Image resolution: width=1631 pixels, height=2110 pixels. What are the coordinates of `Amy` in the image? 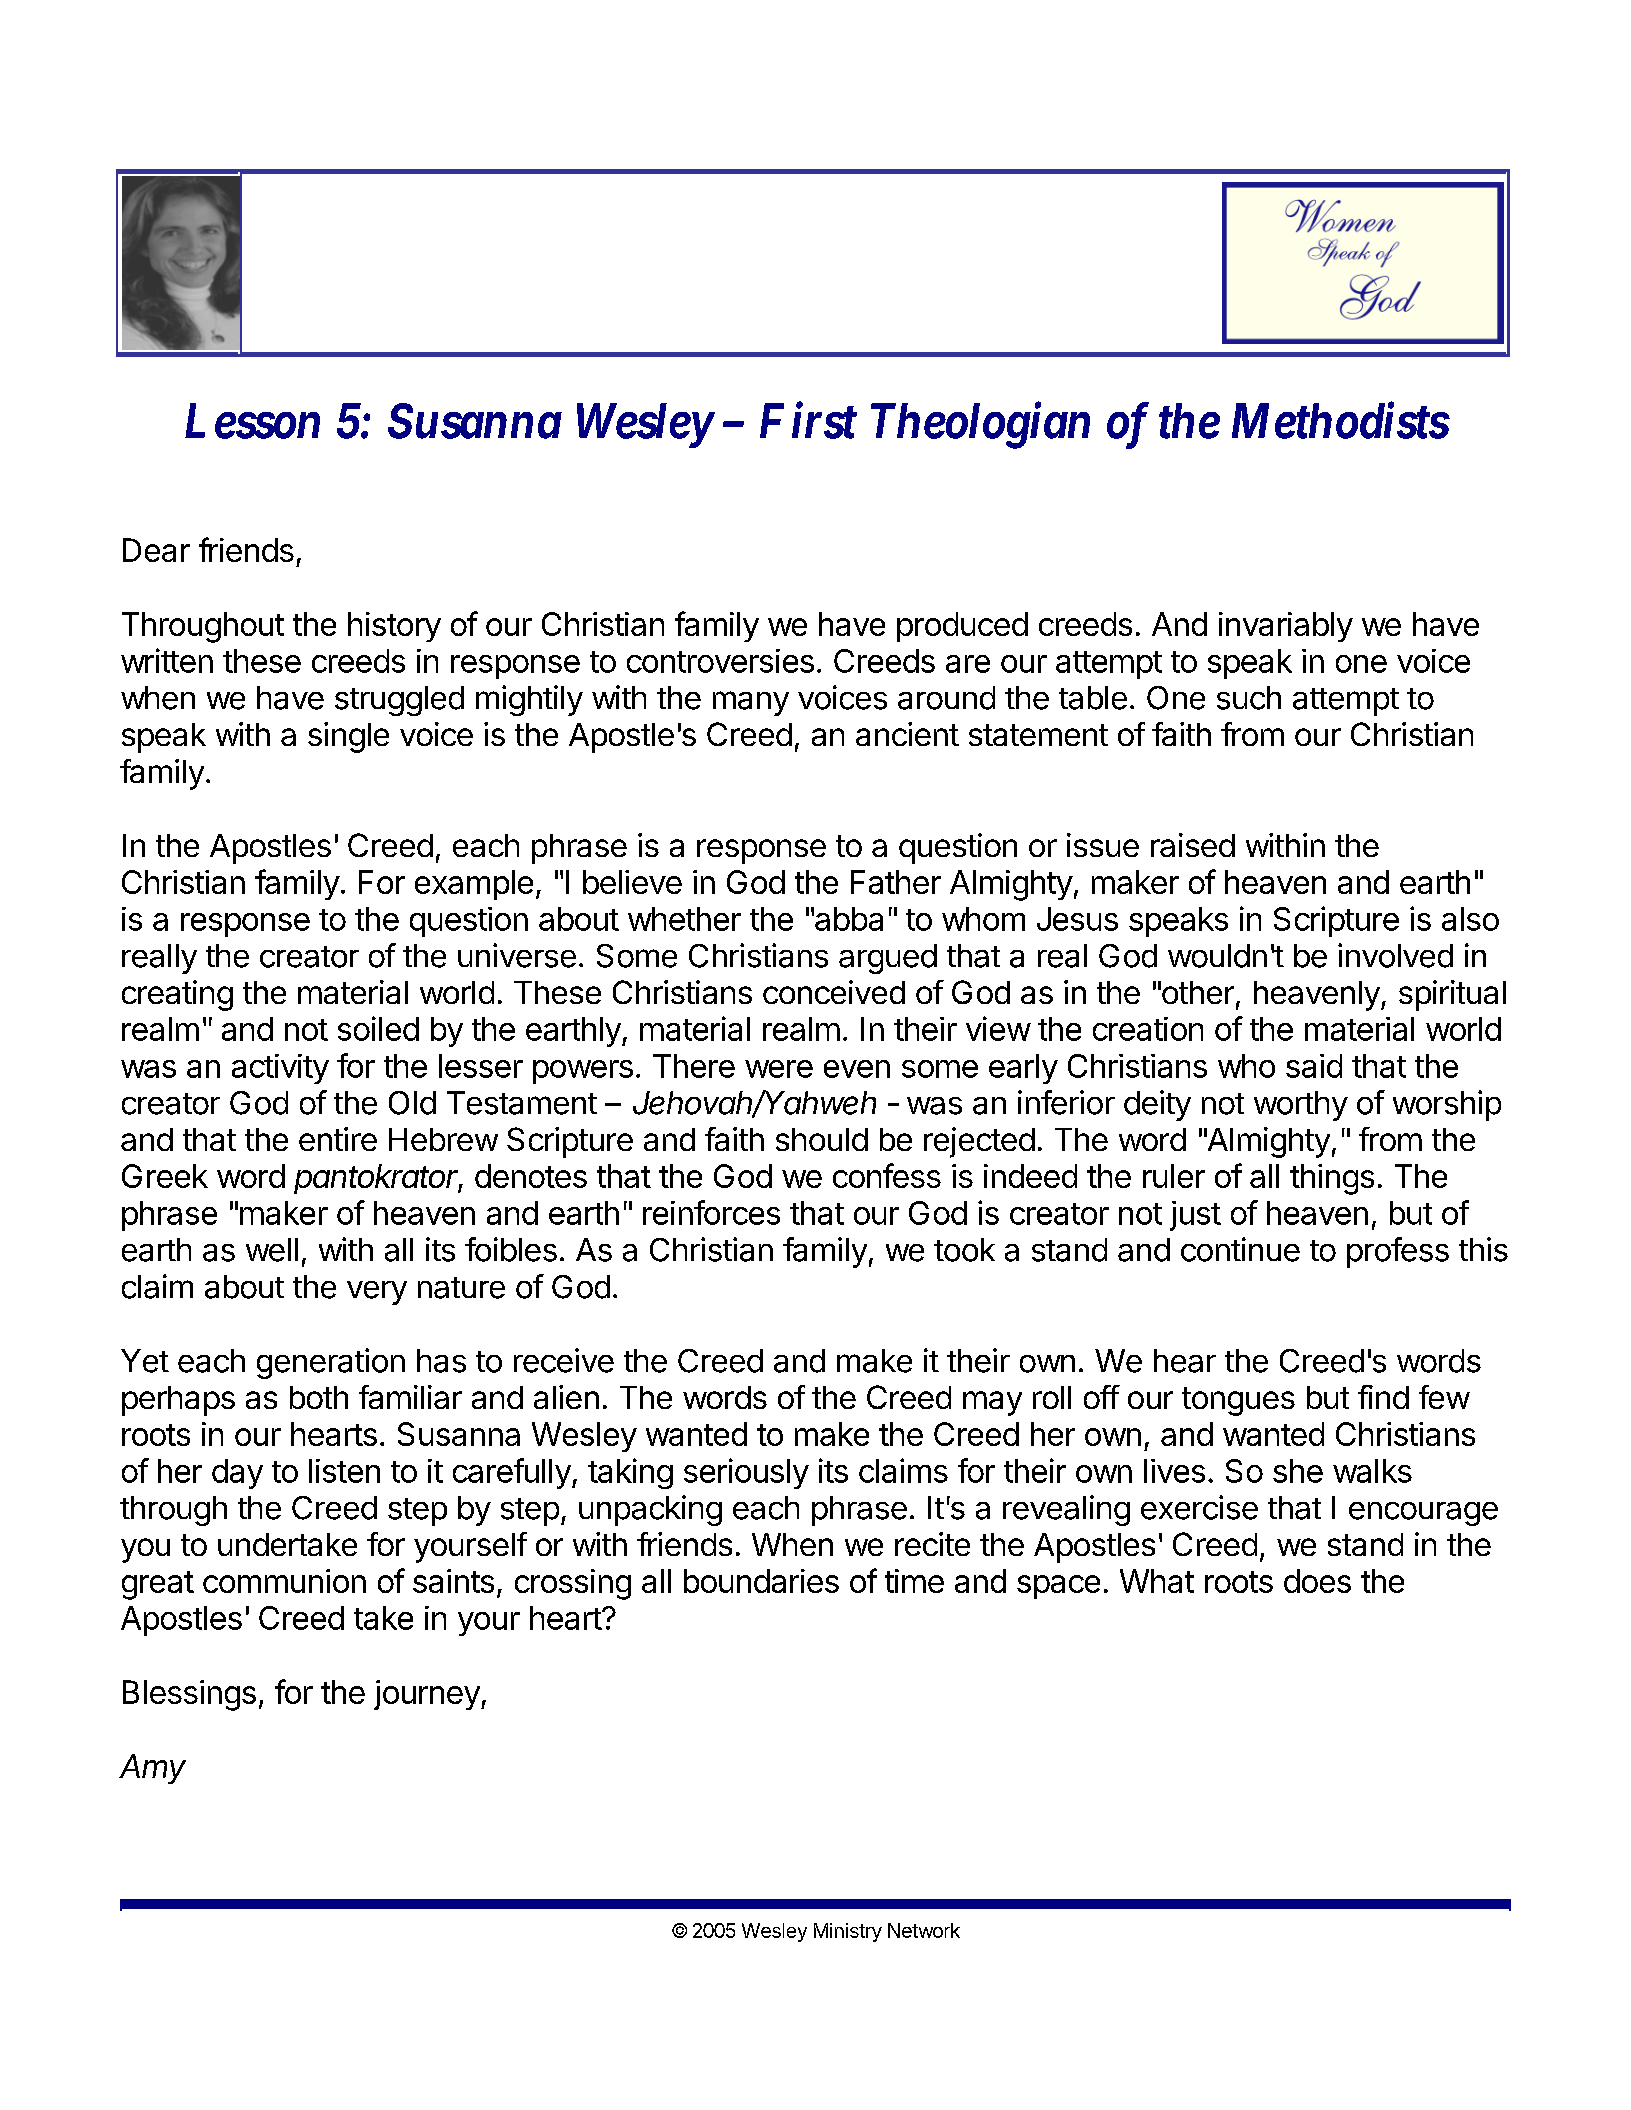 It's located at (152, 1769).
